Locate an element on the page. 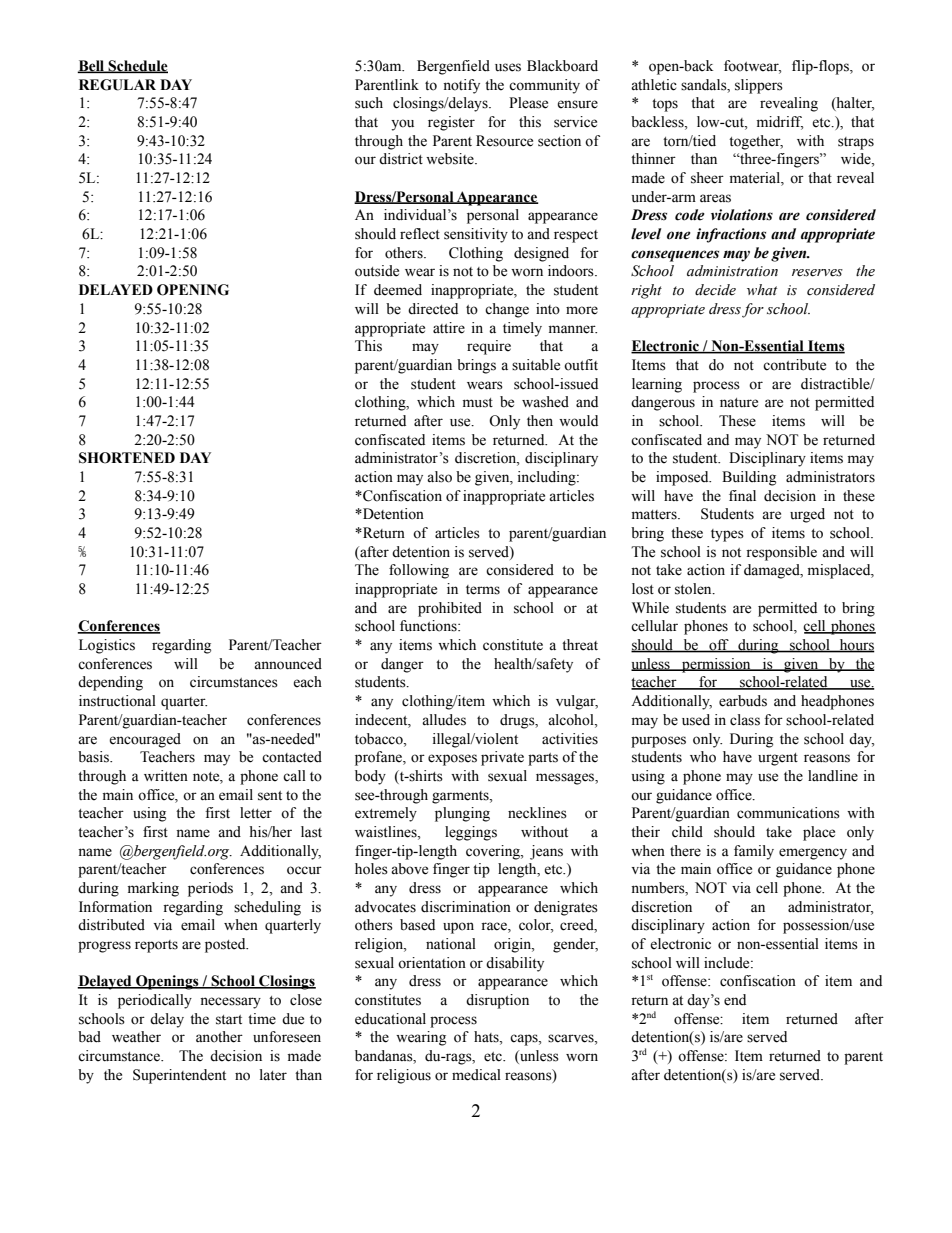 The height and width of the image is (1233, 952). SHORTENED is located at coordinates (127, 458).
